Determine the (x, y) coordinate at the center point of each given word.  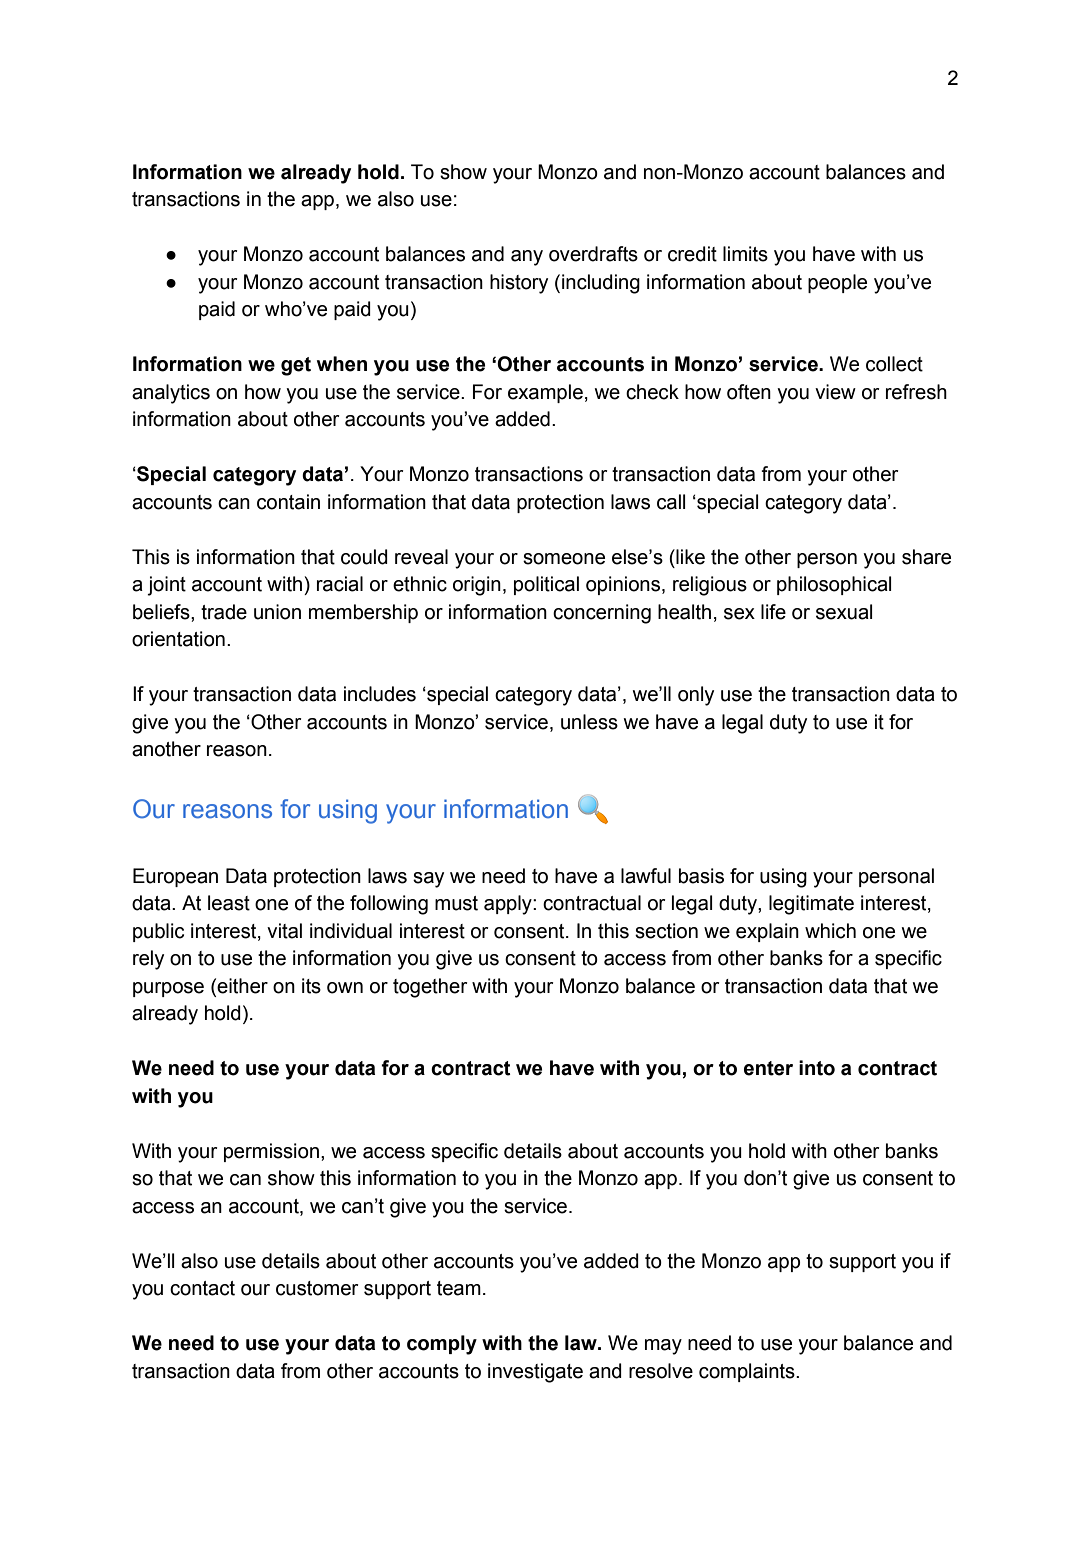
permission (271, 1152)
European (175, 877)
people (837, 283)
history (519, 284)
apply (509, 905)
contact (202, 1288)
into (817, 1068)
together (430, 988)
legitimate (811, 905)
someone (564, 559)
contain (288, 502)
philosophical (834, 585)
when (342, 364)
